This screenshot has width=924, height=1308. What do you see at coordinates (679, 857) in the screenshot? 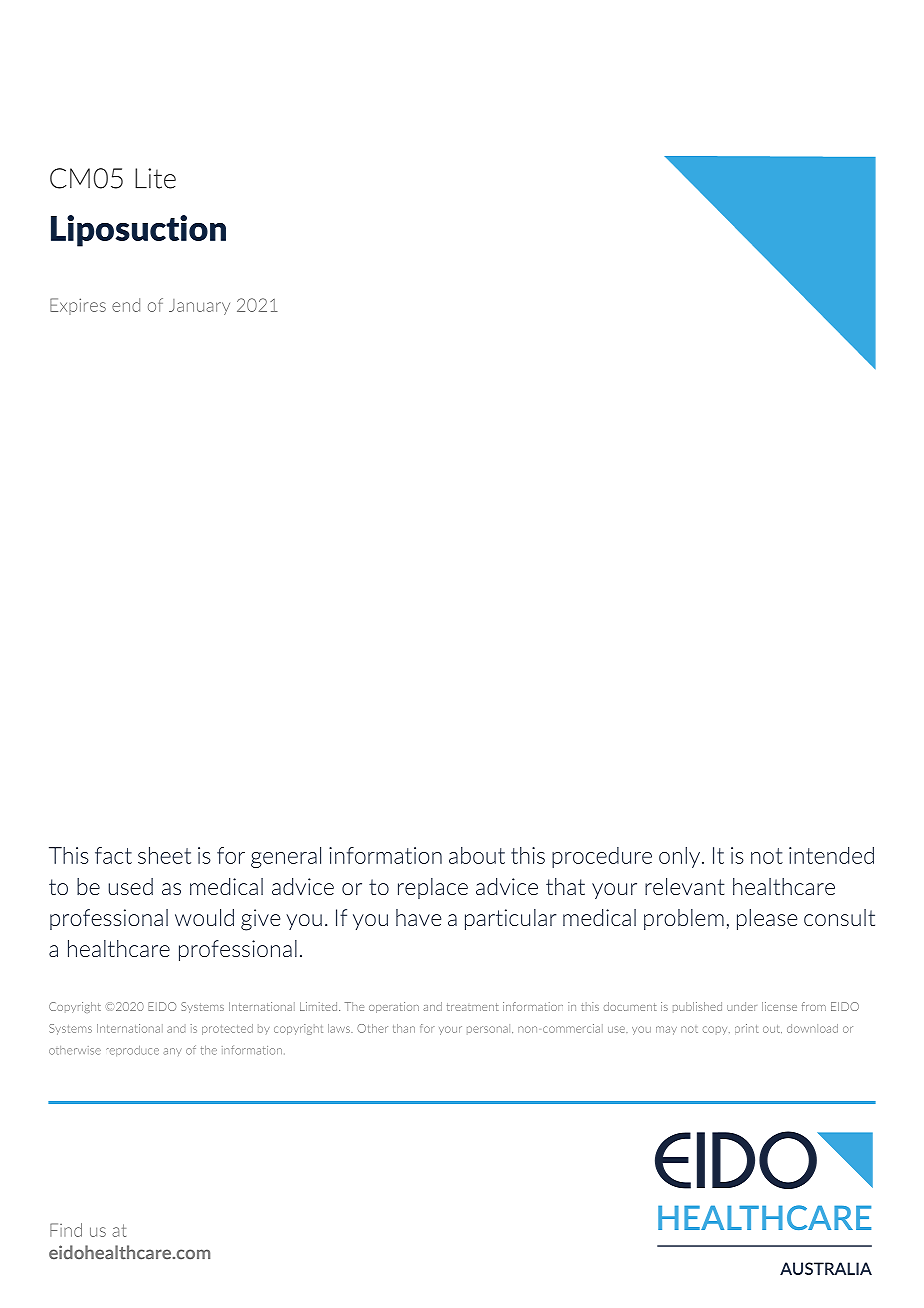
I see `only` at bounding box center [679, 857].
